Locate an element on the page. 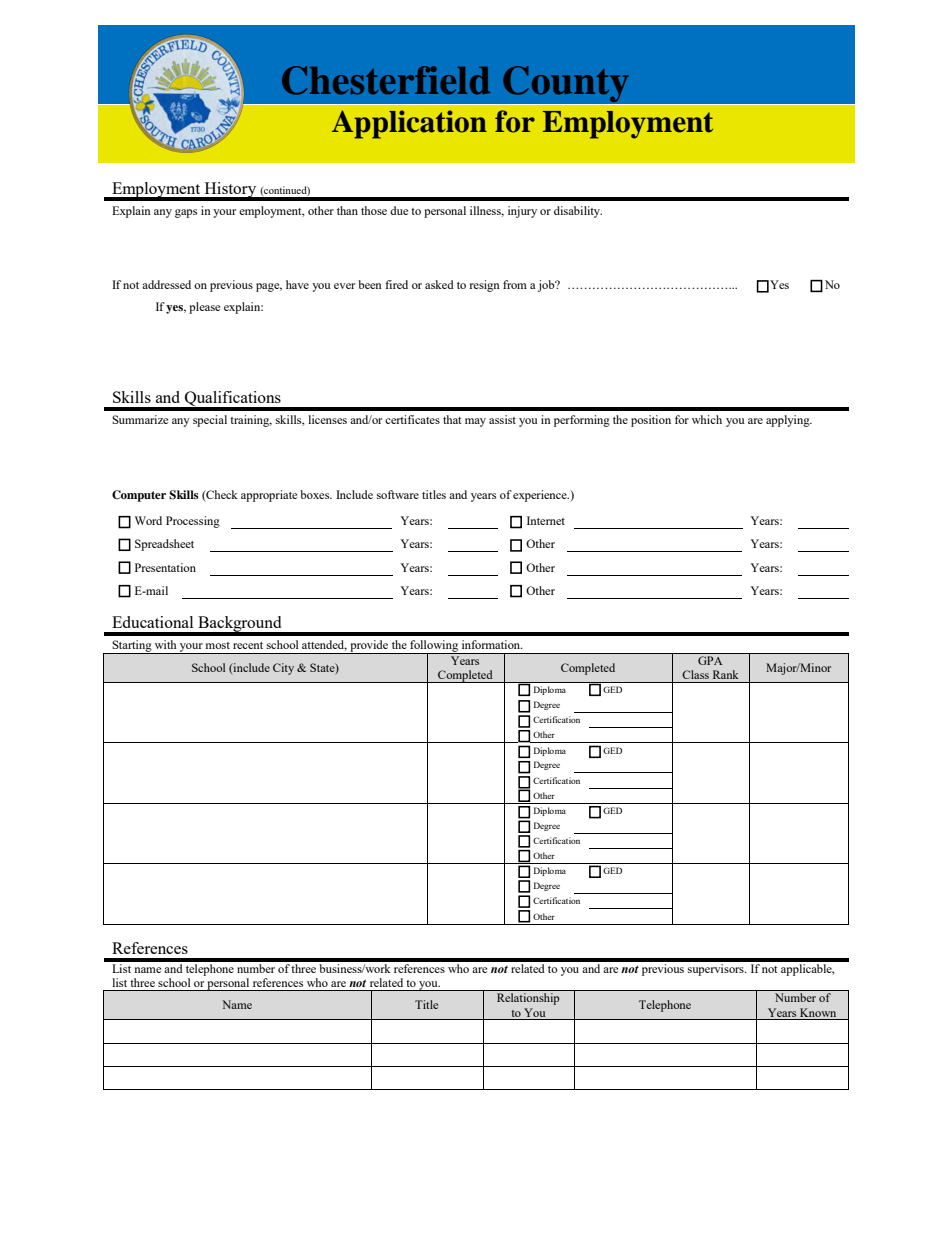  GPA is located at coordinates (710, 660).
